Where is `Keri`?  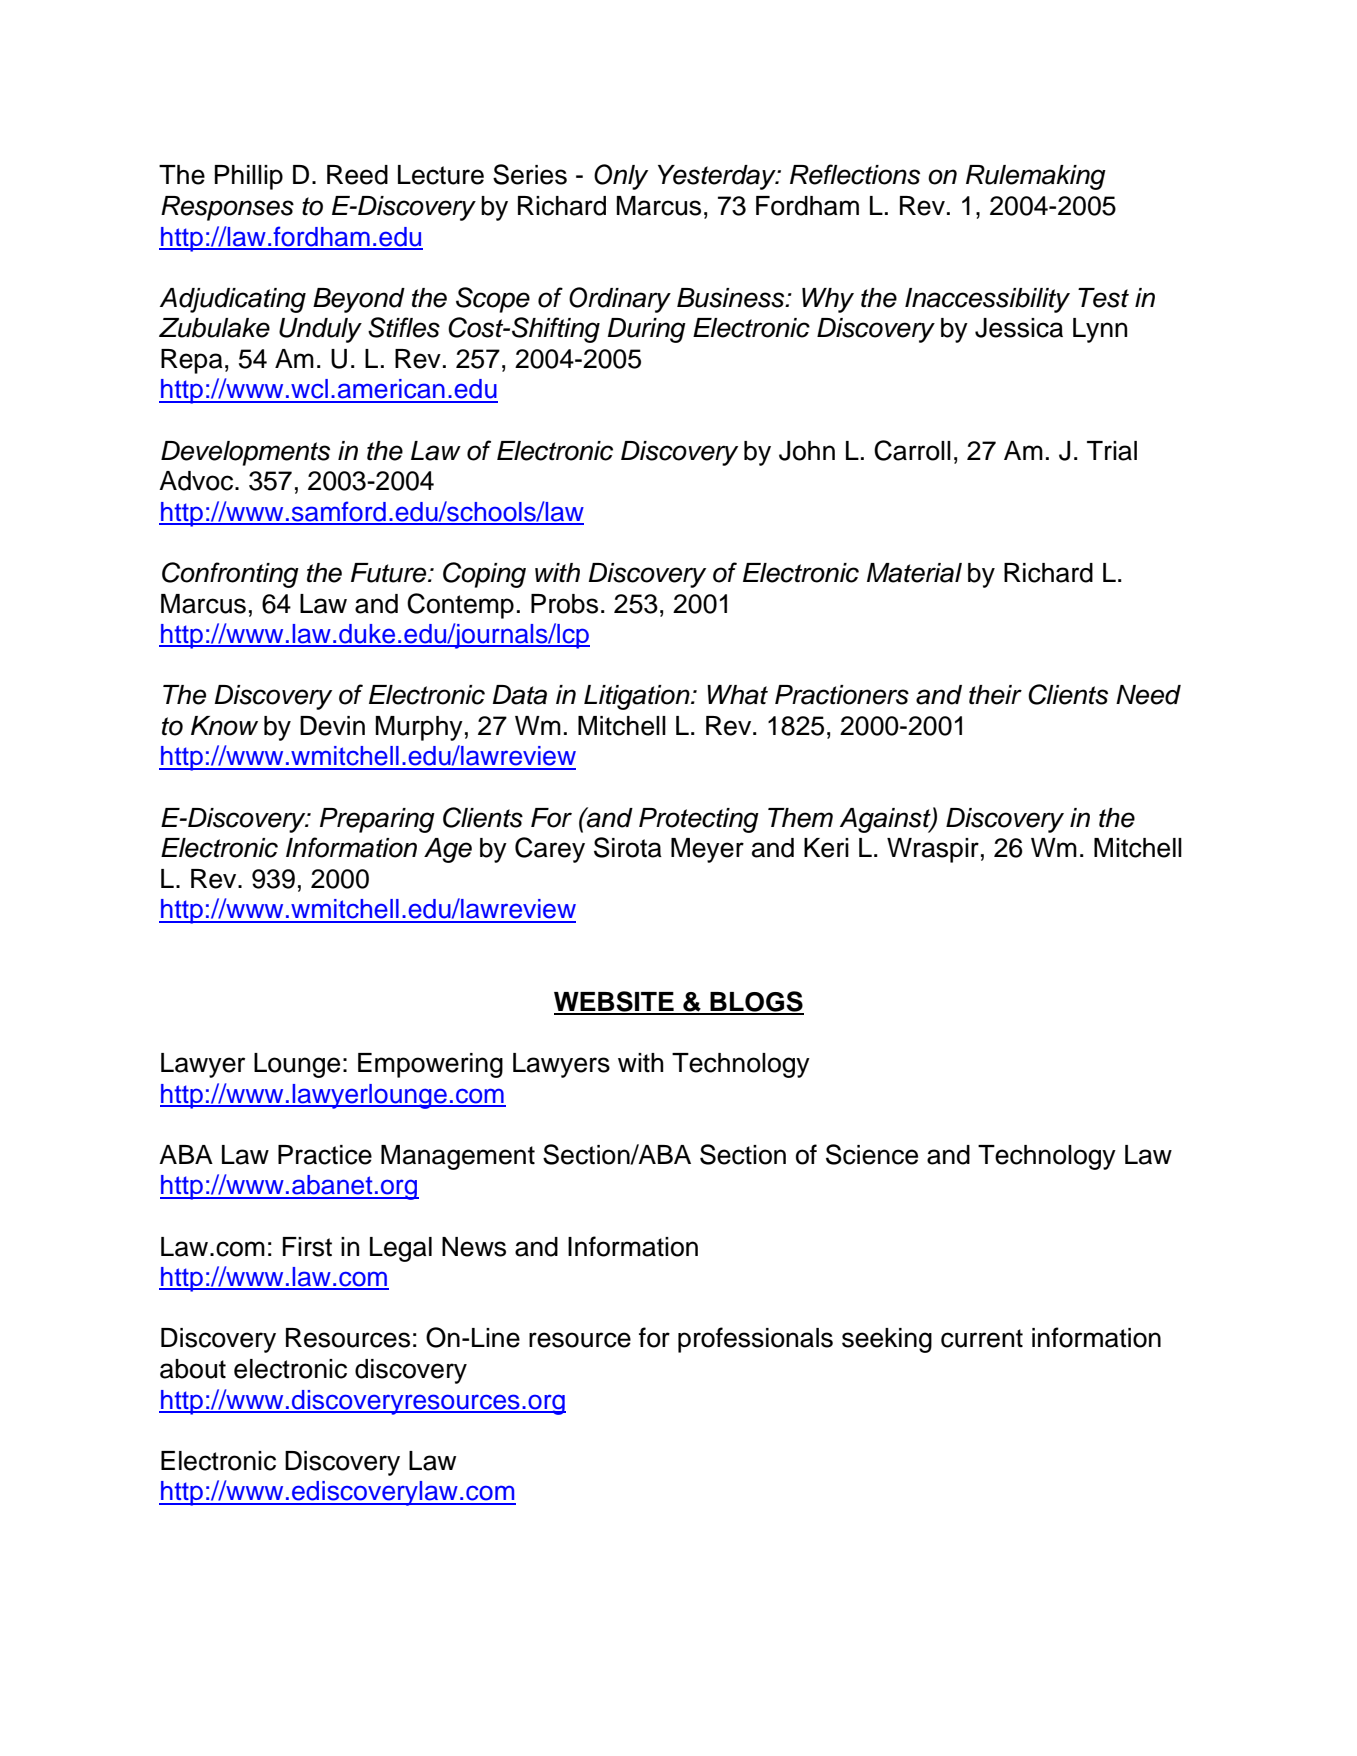
Keri is located at coordinates (826, 848).
